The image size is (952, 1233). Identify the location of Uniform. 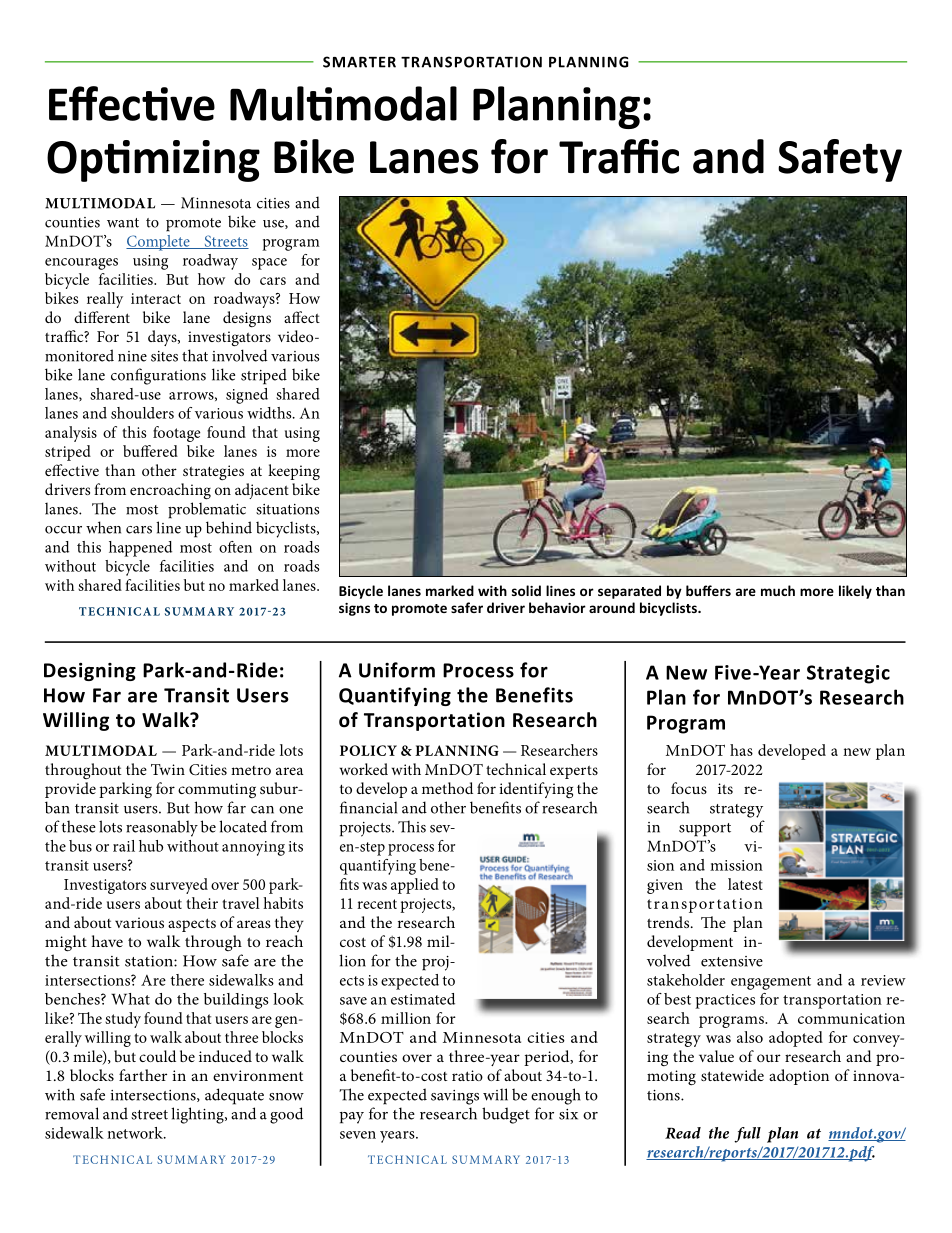
(397, 670).
